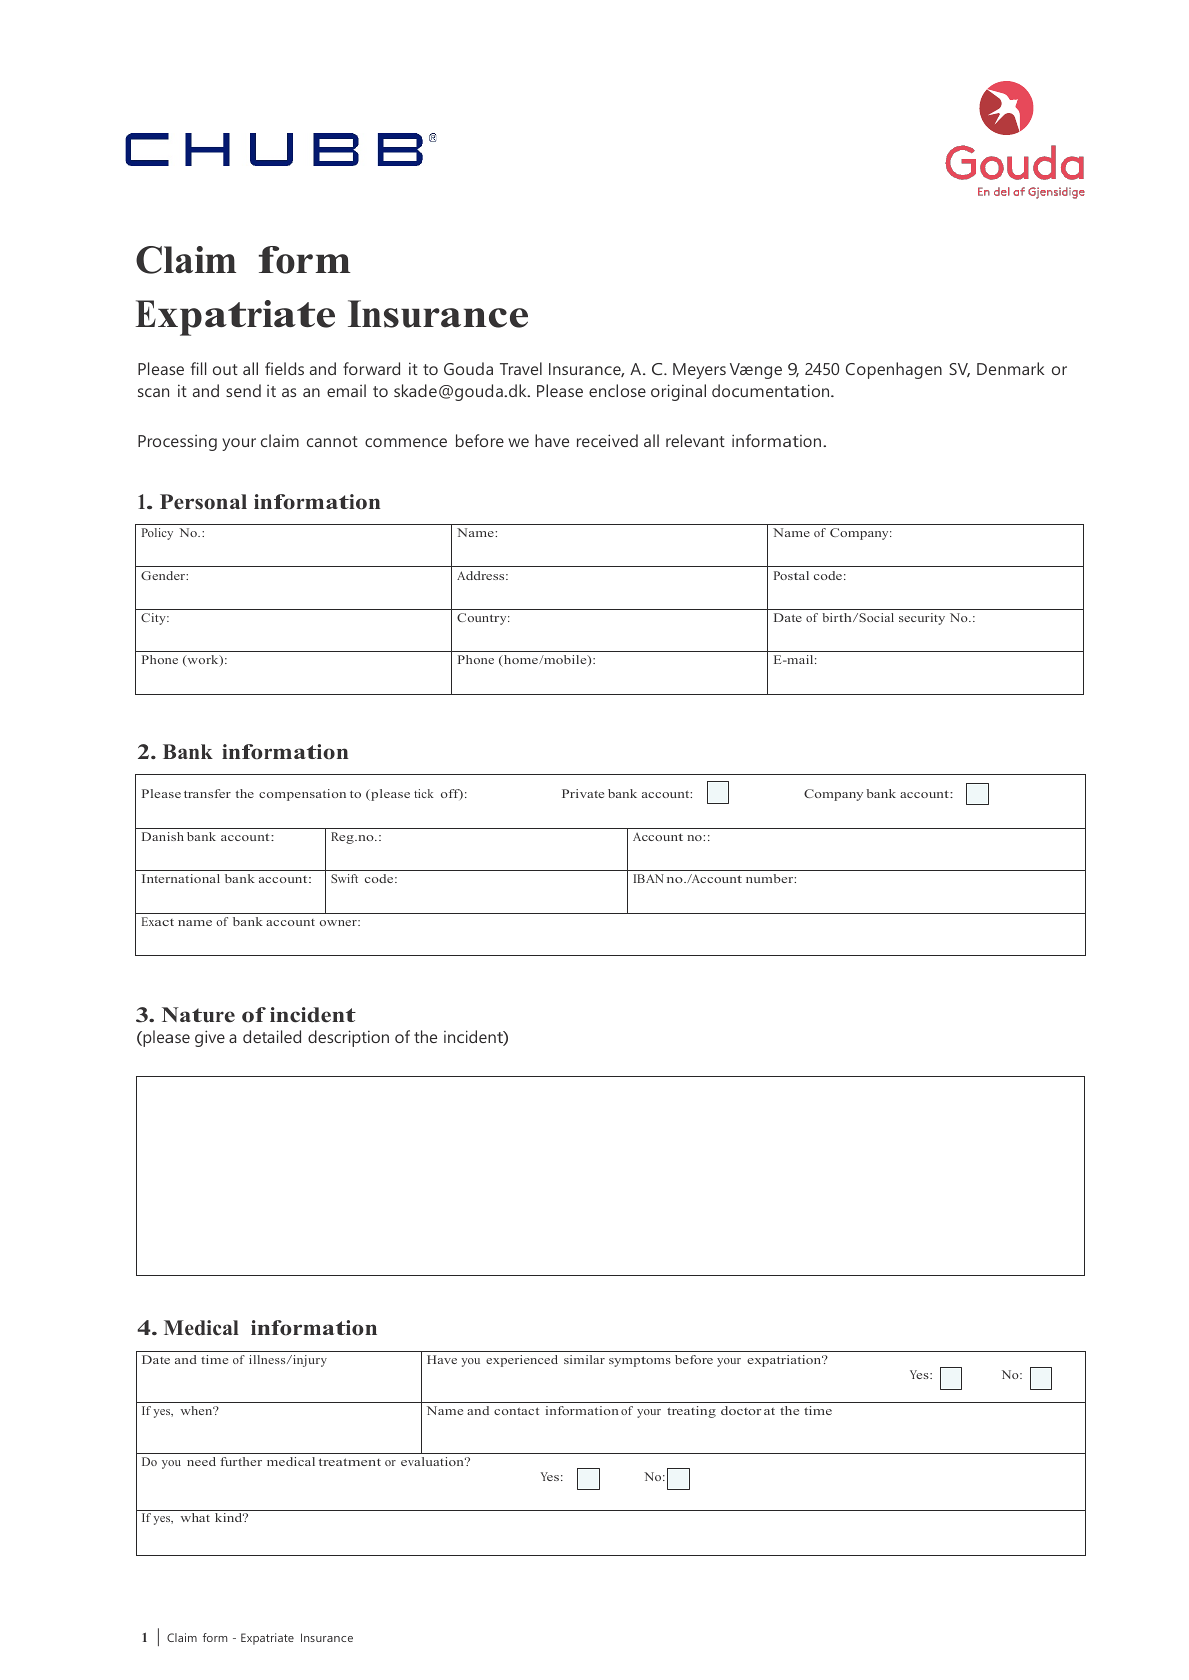  What do you see at coordinates (894, 370) in the document?
I see `Copenhagen` at bounding box center [894, 370].
